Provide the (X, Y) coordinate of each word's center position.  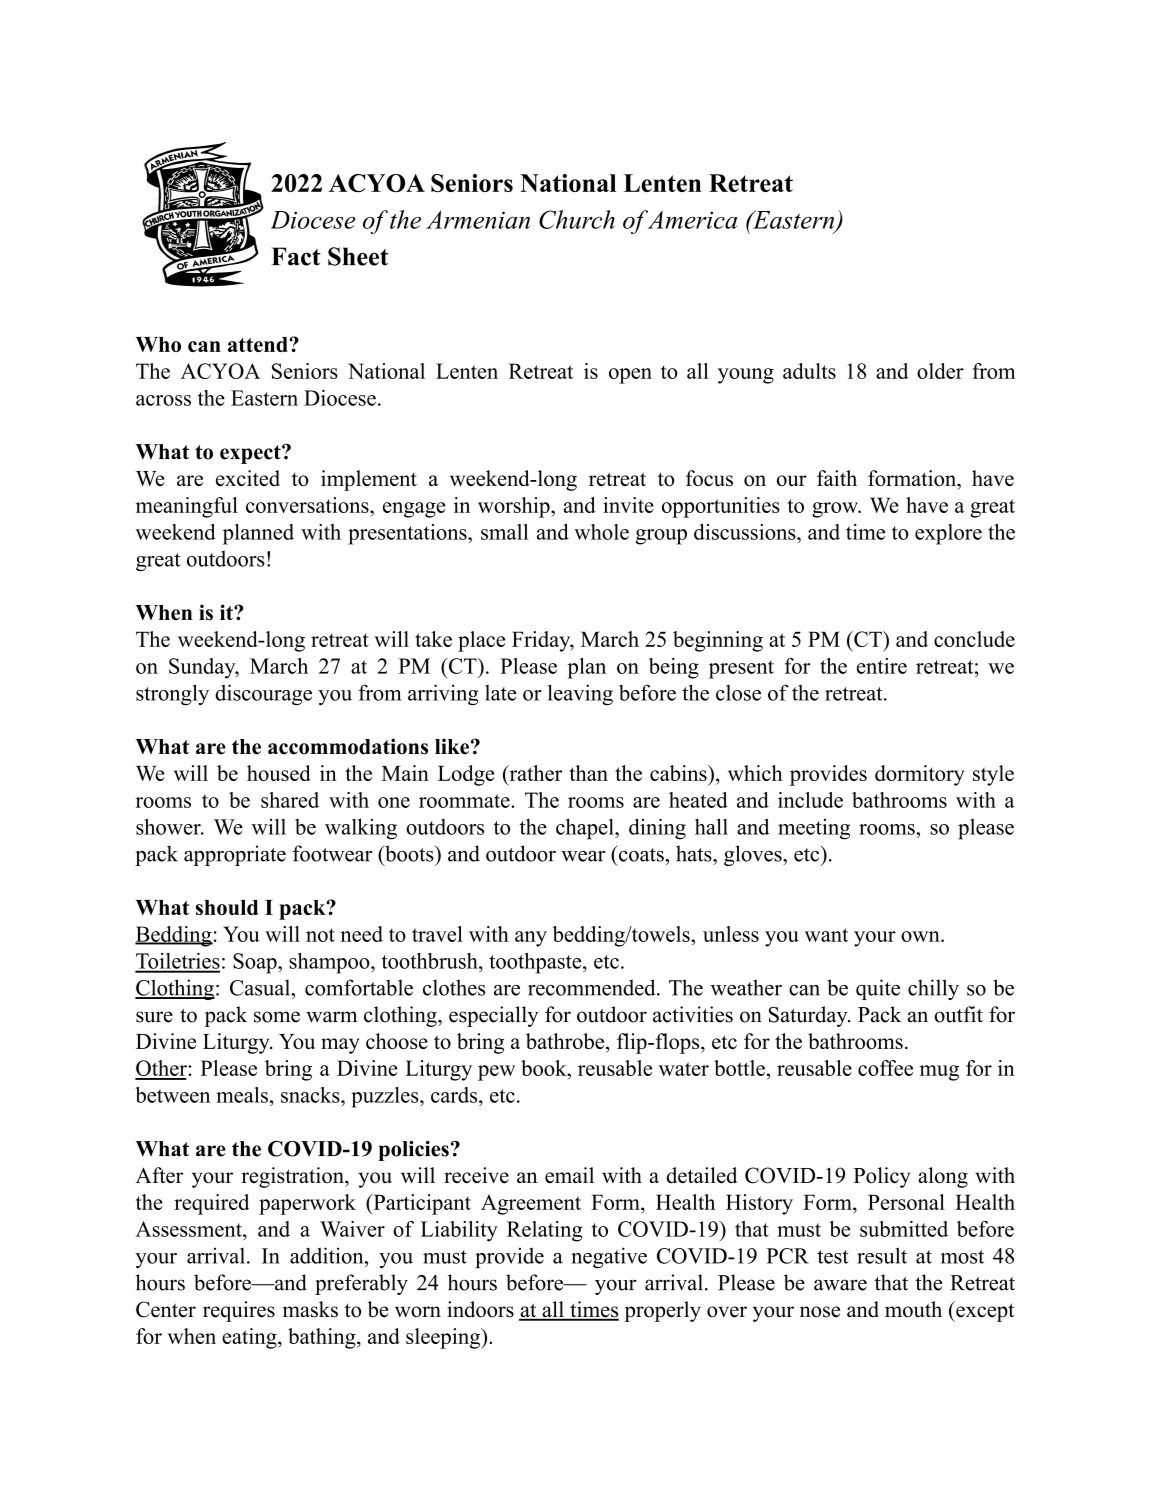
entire (882, 666)
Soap (256, 963)
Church (577, 219)
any (531, 939)
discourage (263, 695)
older (940, 371)
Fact (296, 256)
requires (239, 1311)
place (481, 641)
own (921, 936)
